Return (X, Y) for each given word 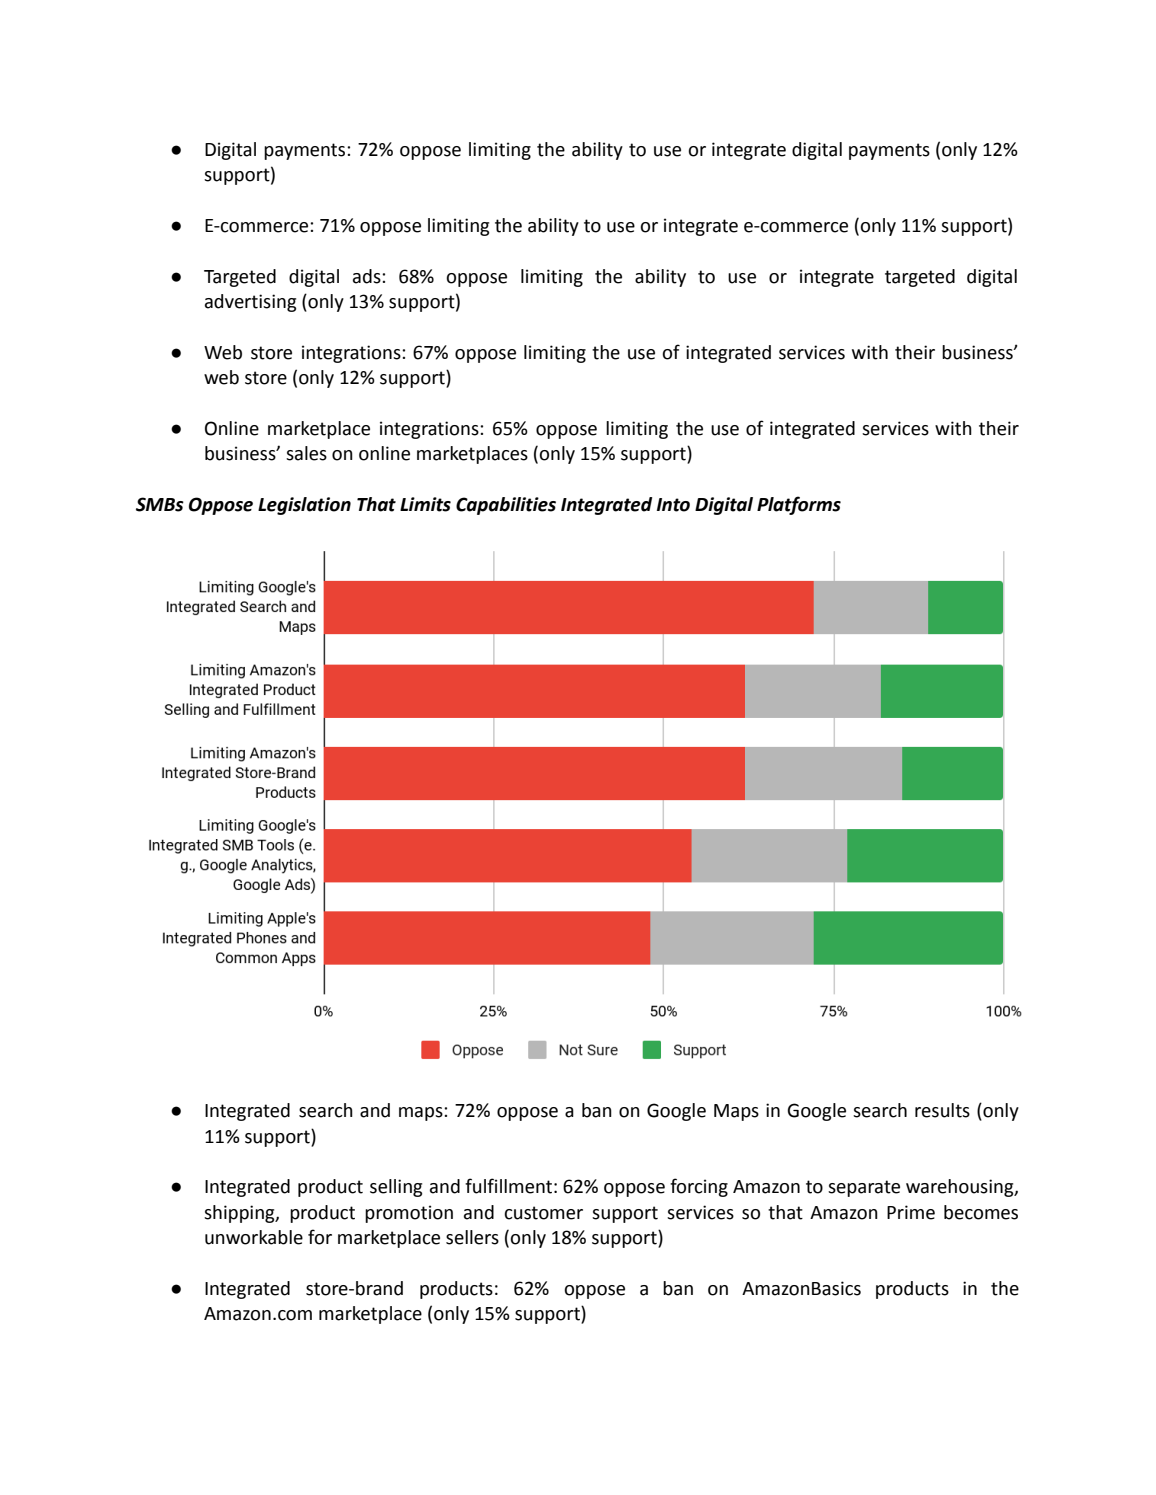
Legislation (304, 506)
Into (673, 505)
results (942, 1110)
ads (368, 276)
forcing (699, 1187)
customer (543, 1213)
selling (396, 1188)
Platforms (799, 505)
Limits (425, 504)
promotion (409, 1214)
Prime (911, 1212)
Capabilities (506, 506)
